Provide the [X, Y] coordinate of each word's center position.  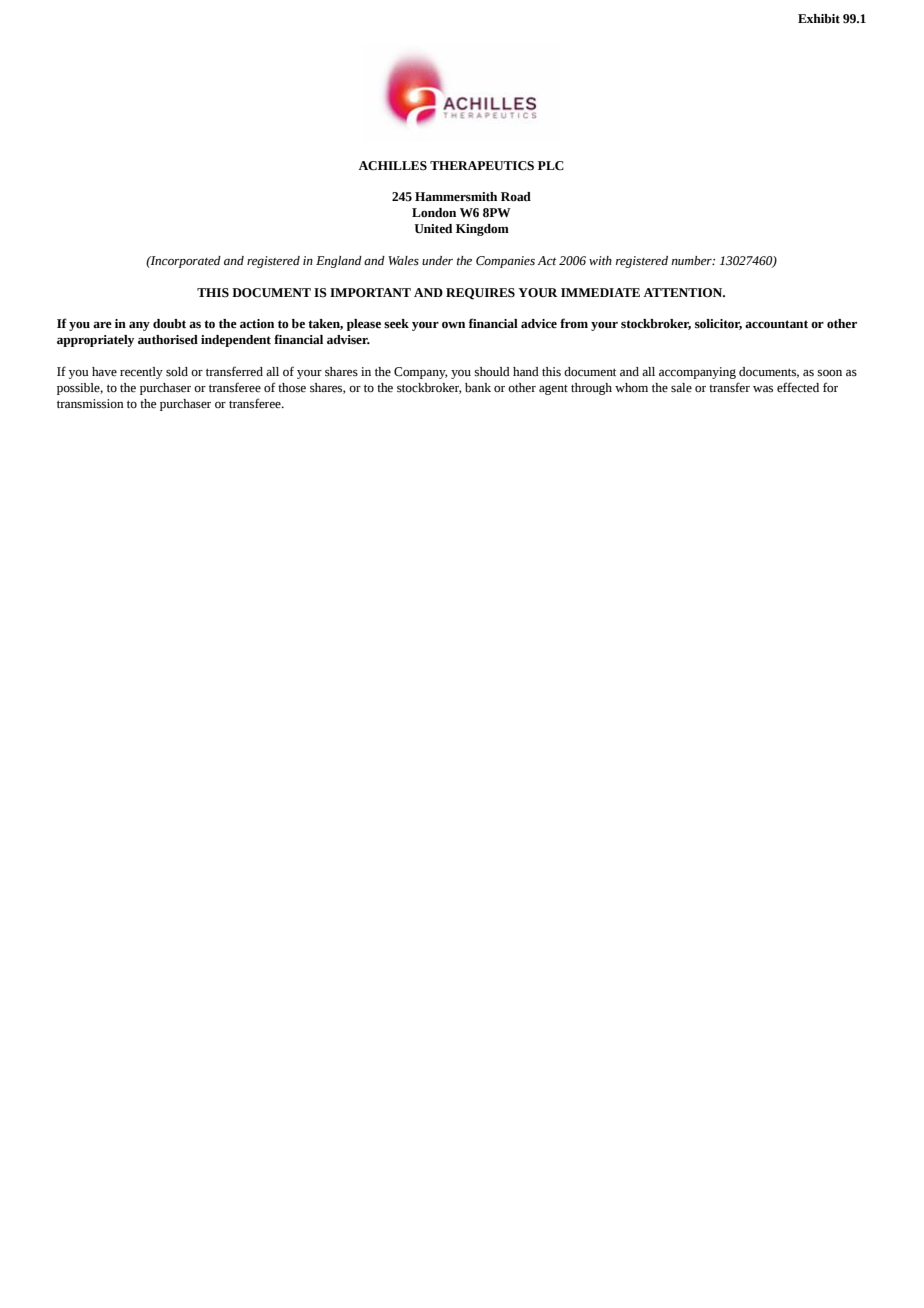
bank [478, 388]
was [763, 389]
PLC [551, 166]
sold [177, 372]
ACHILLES [393, 166]
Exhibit [819, 18]
